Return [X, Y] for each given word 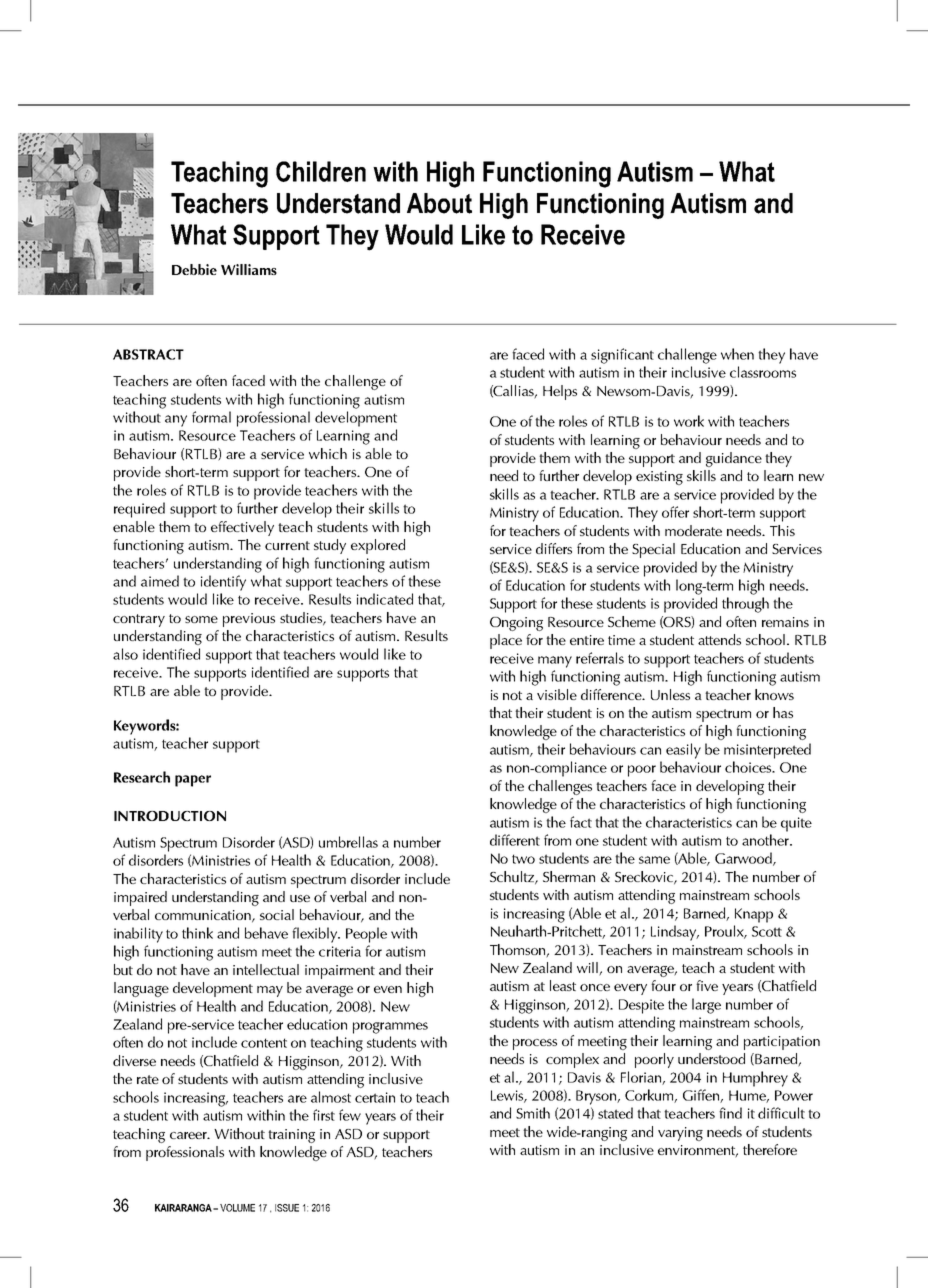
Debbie [194, 269]
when [737, 354]
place [506, 641]
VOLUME [237, 1208]
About [439, 203]
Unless [670, 694]
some [201, 619]
